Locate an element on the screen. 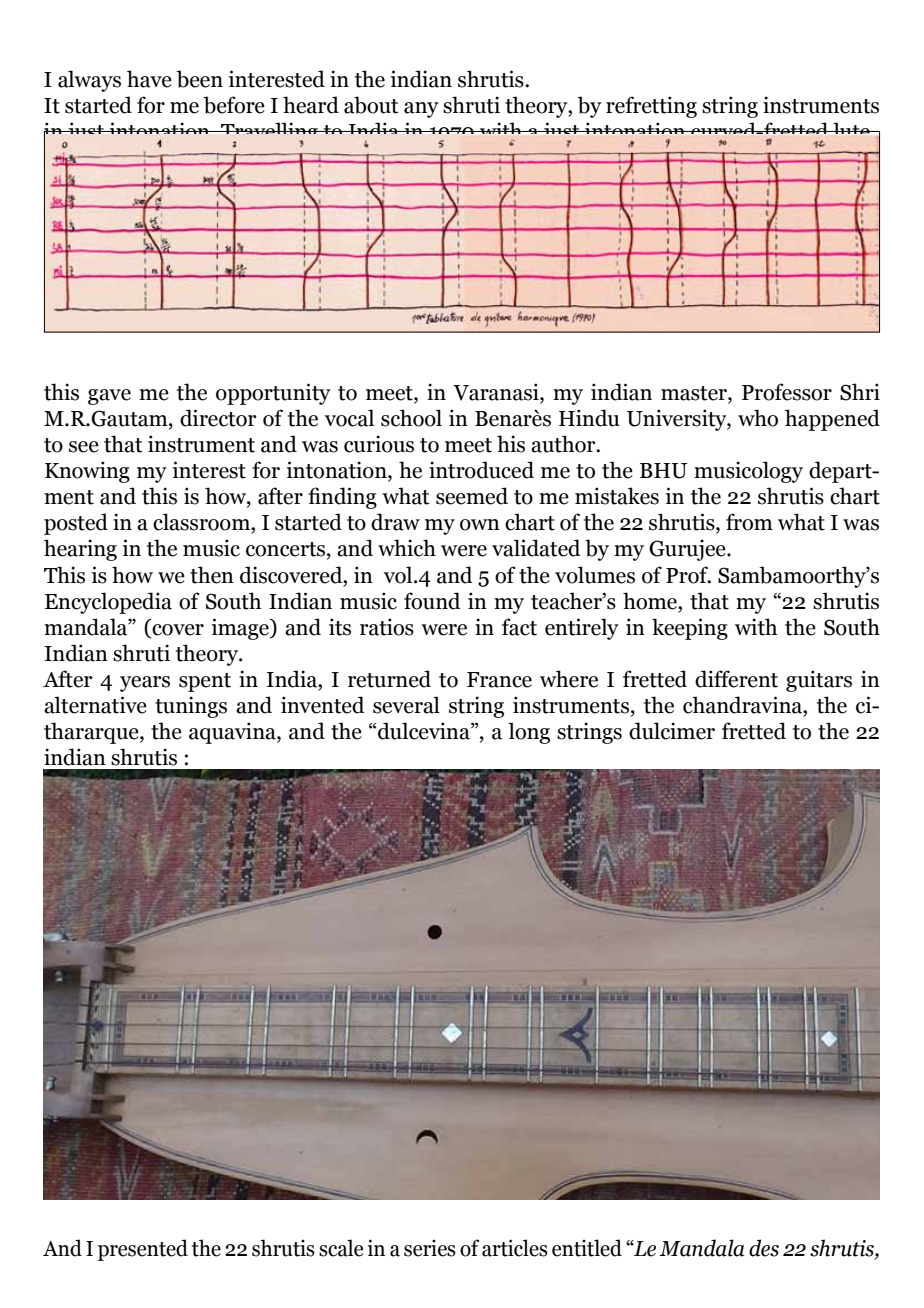 Image resolution: width=924 pixels, height=1308 pixels. des is located at coordinates (764, 1248).
